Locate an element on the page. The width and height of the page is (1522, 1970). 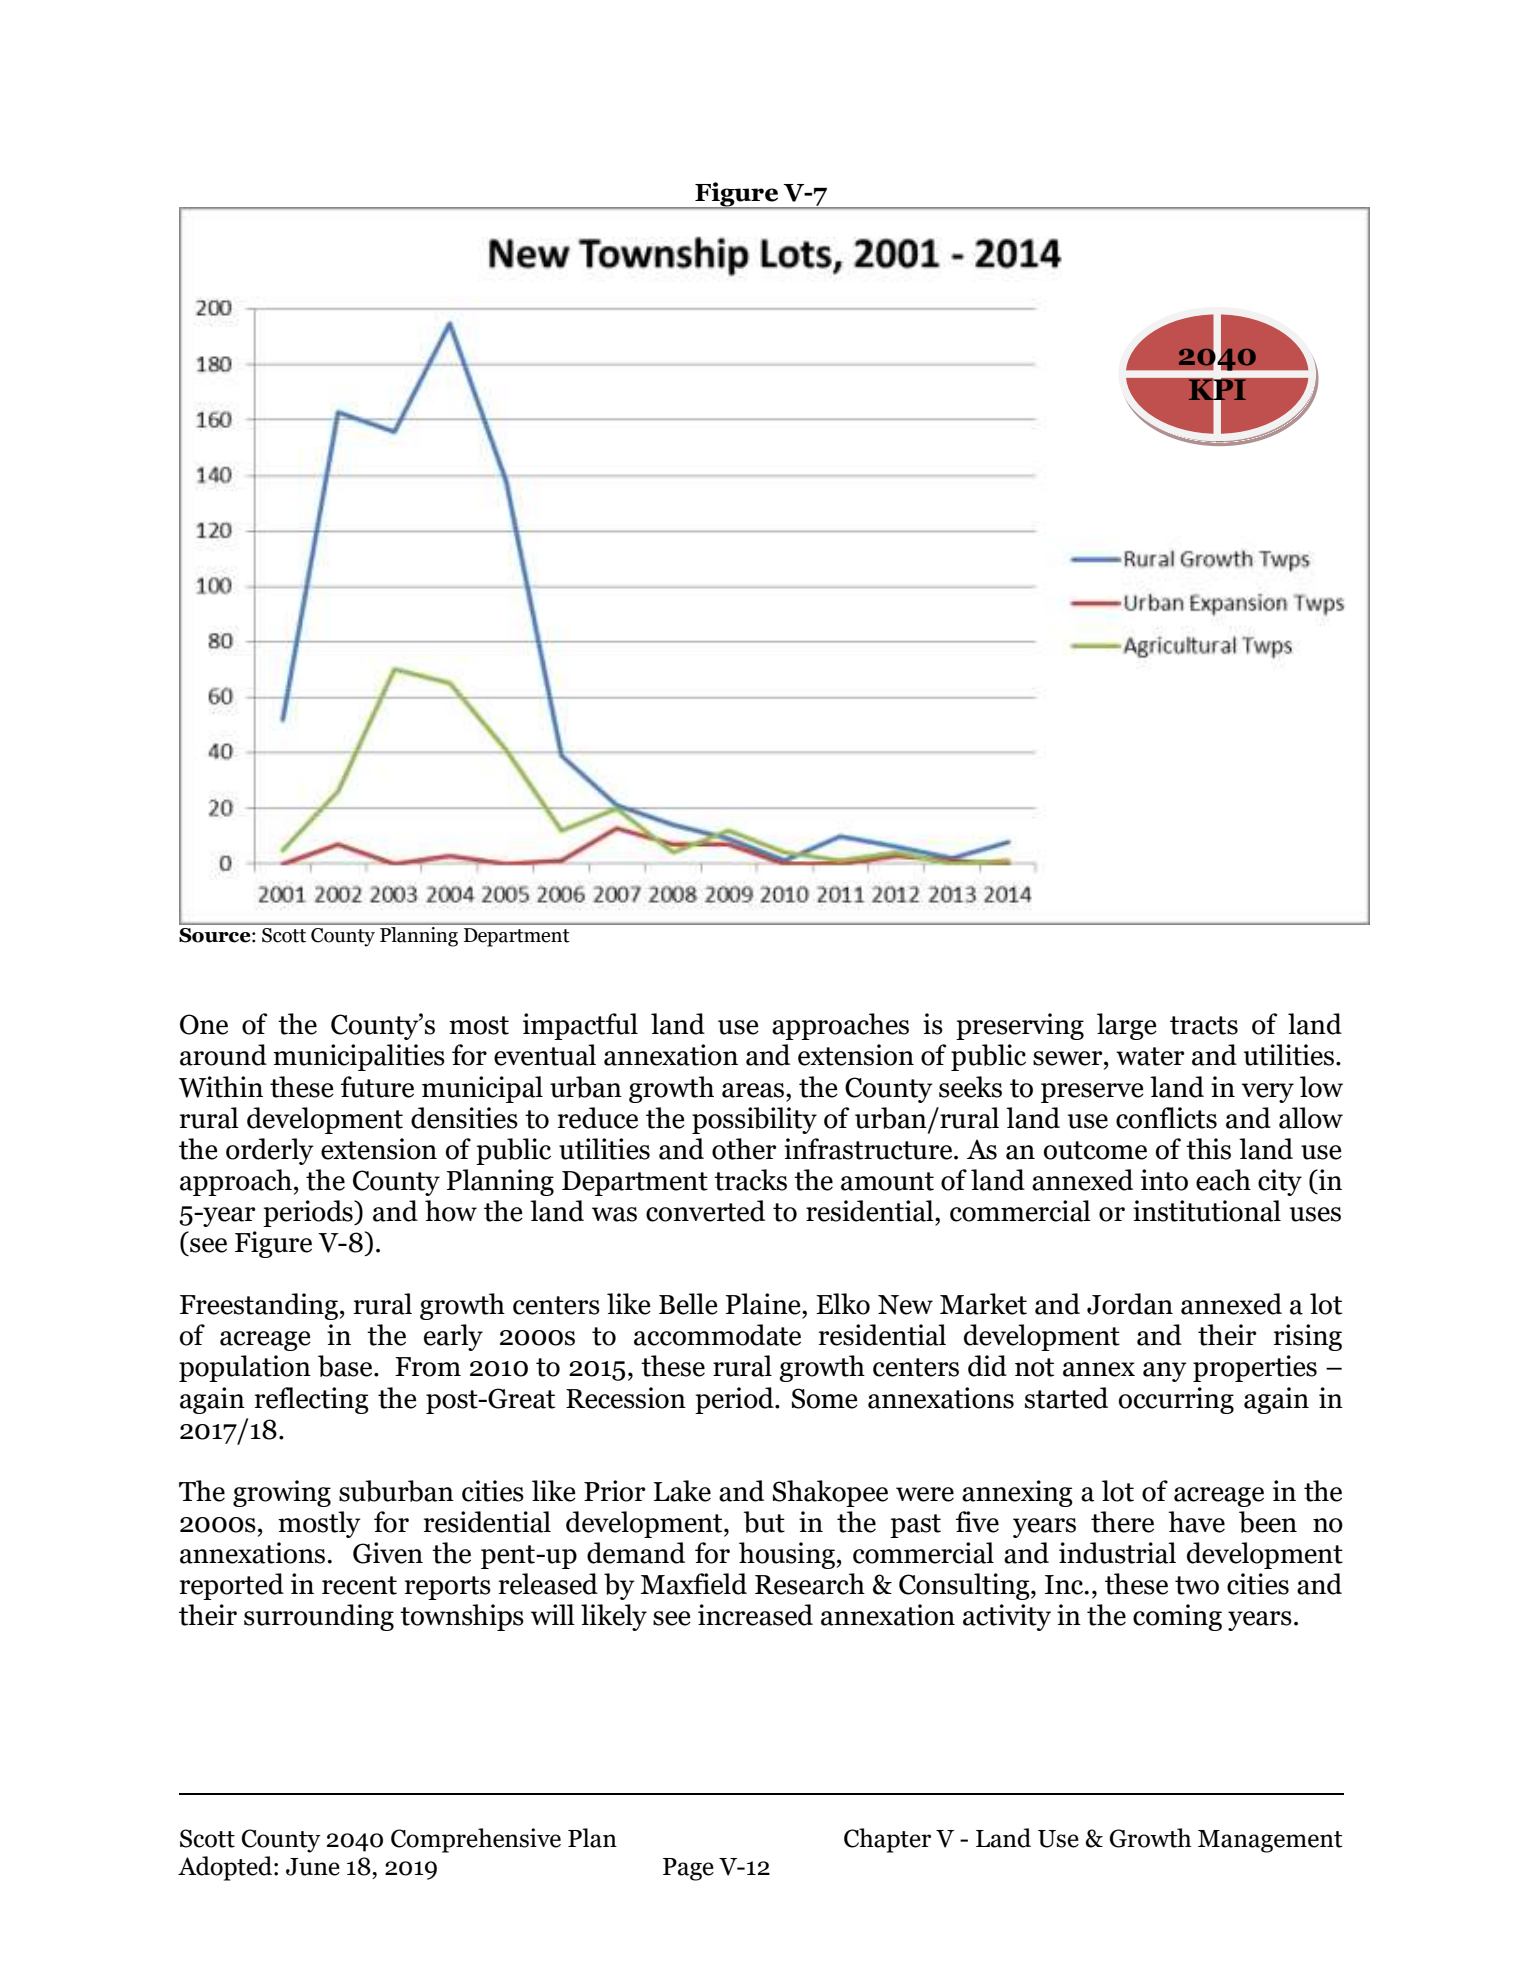
coming is located at coordinates (1177, 1617).
